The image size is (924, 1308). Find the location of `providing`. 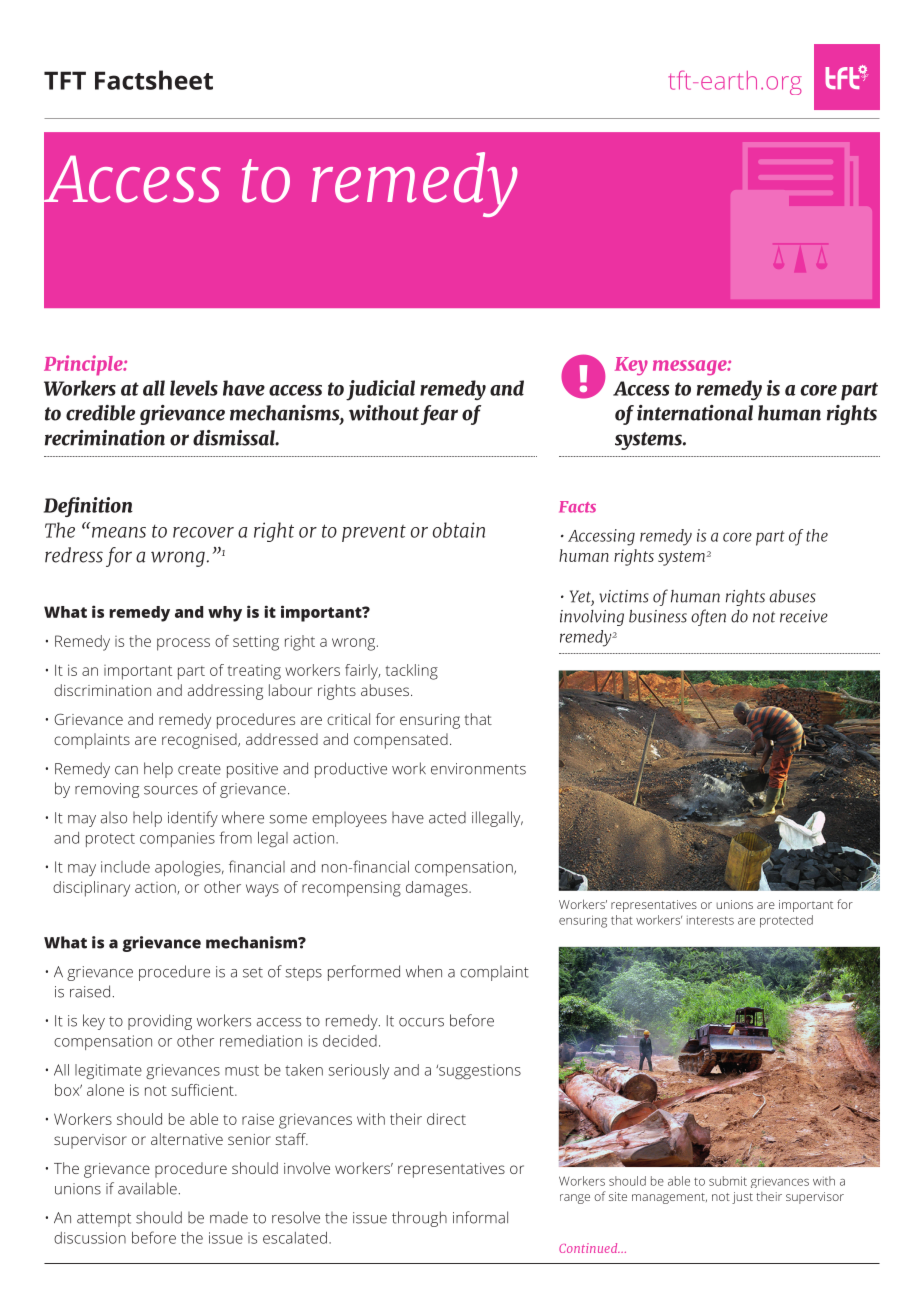

providing is located at coordinates (160, 1022).
